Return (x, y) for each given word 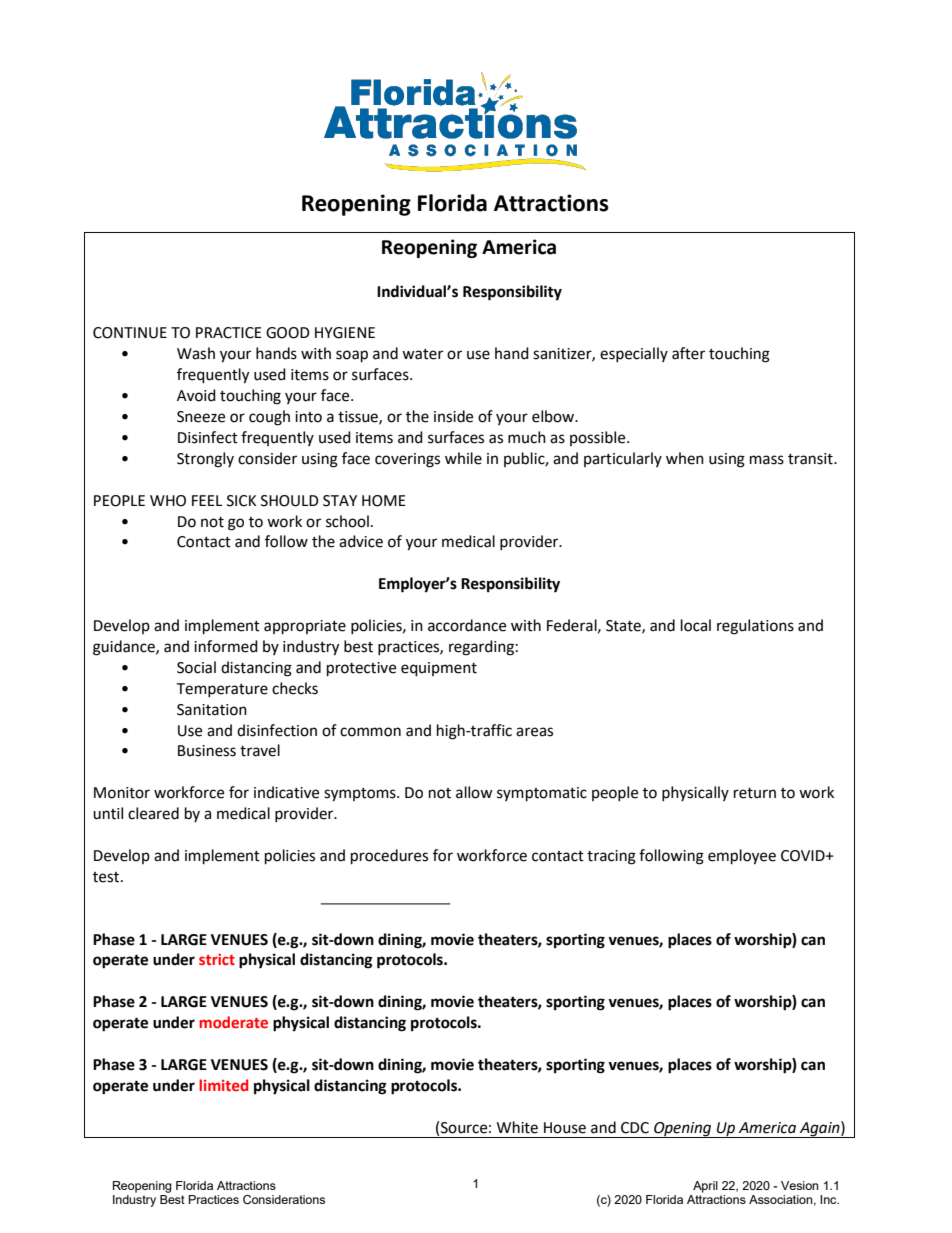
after (688, 353)
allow (474, 792)
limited (223, 1085)
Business (207, 751)
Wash (196, 353)
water (422, 354)
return (755, 793)
